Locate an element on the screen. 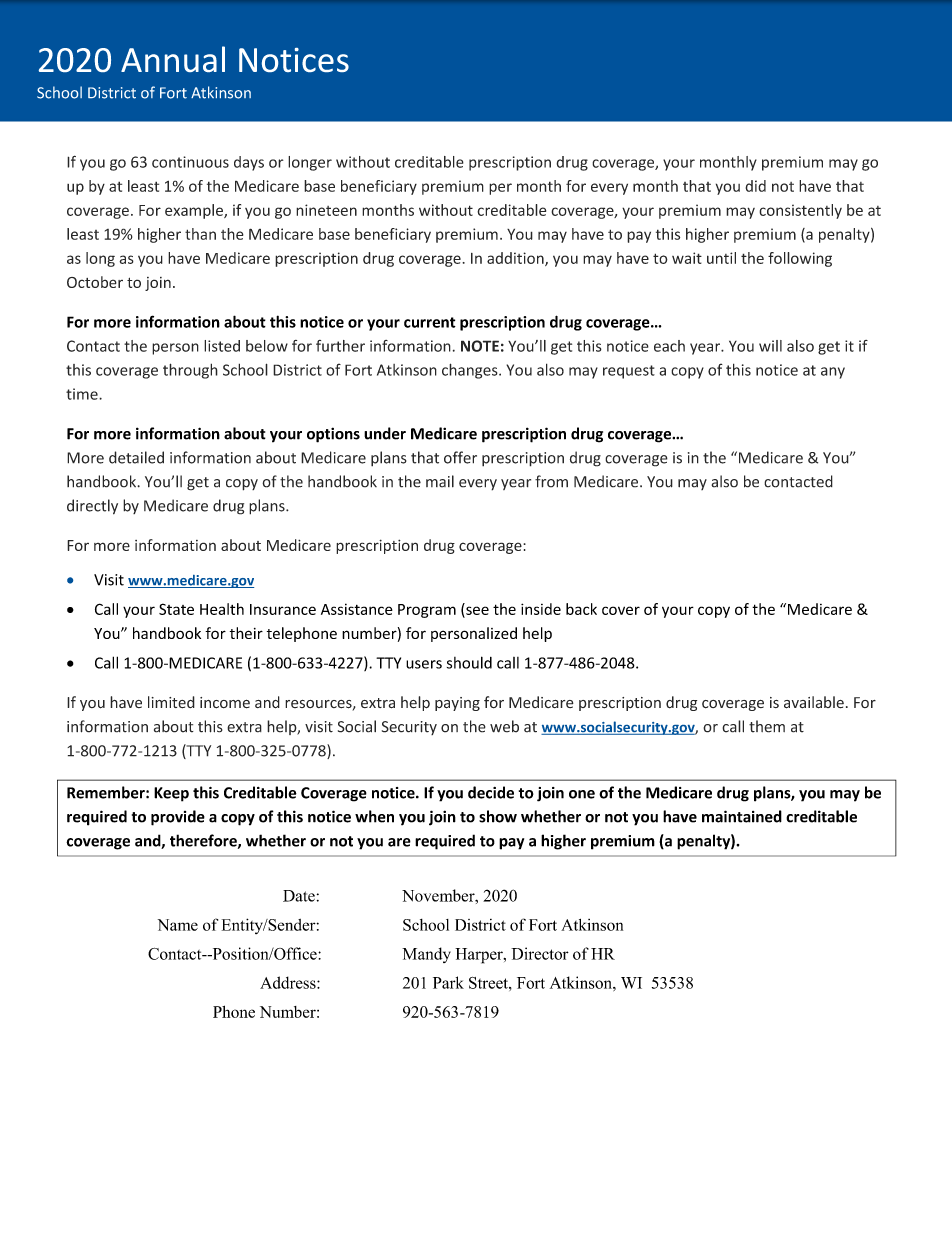 Image resolution: width=952 pixels, height=1233 pixels. current is located at coordinates (430, 322).
